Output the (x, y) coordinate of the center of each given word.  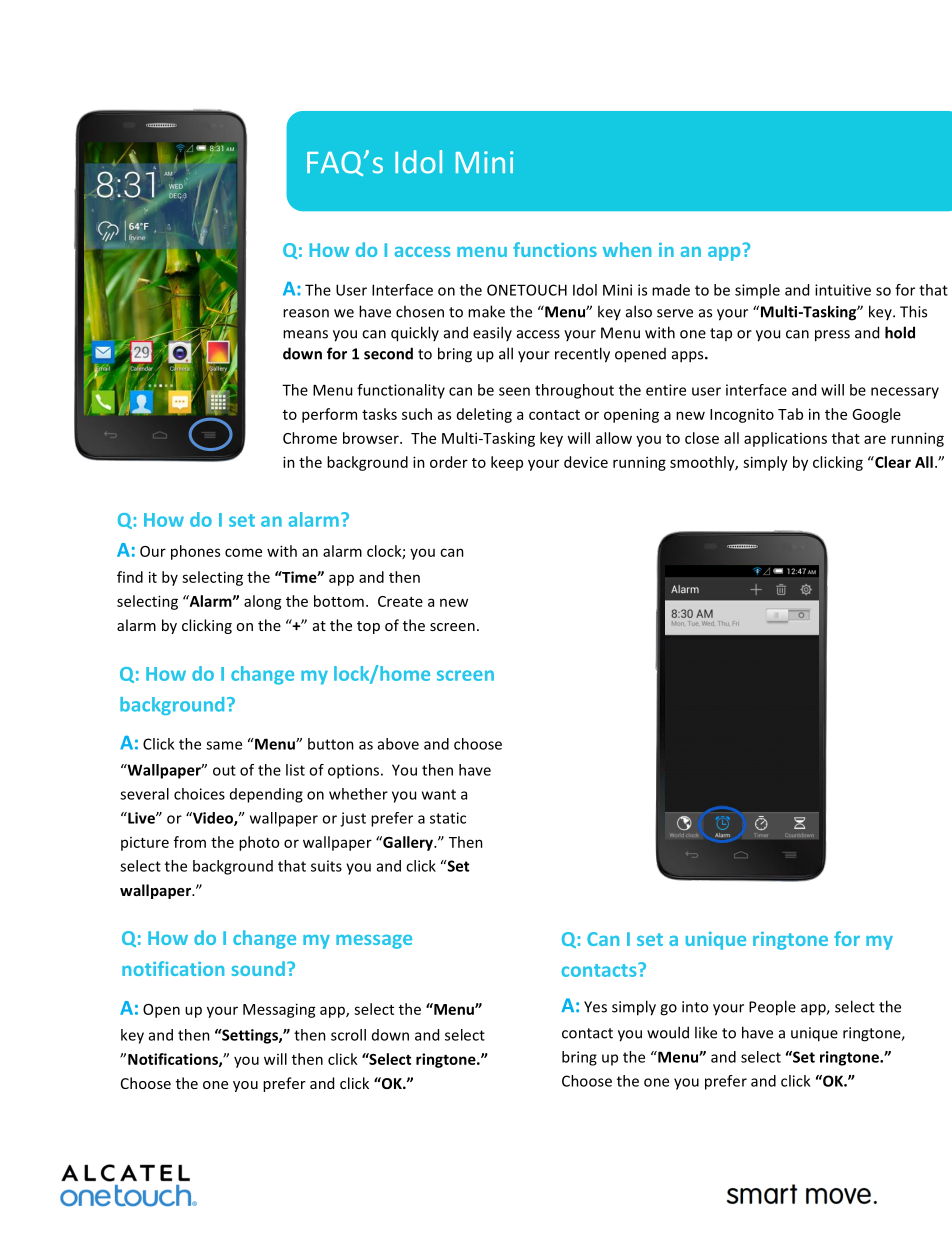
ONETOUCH (527, 290)
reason (306, 313)
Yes (595, 1007)
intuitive (843, 290)
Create (400, 601)
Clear (892, 462)
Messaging (279, 1010)
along (263, 602)
